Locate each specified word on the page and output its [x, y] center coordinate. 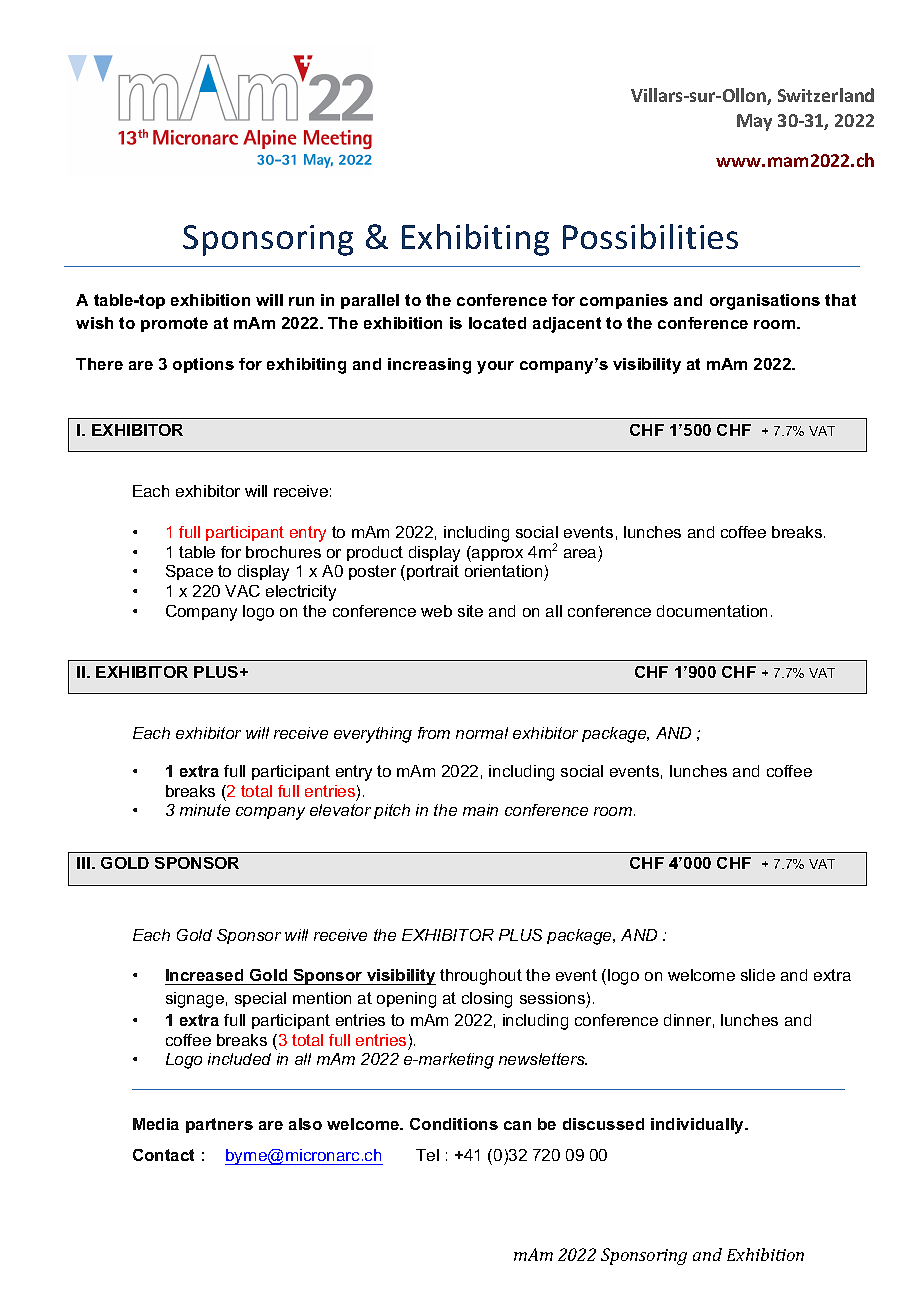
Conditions [454, 1124]
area [580, 553]
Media [156, 1124]
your [495, 367]
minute [205, 810]
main [480, 810]
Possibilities [650, 236]
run [301, 301]
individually [699, 1126]
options [203, 365]
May [754, 122]
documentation [712, 611]
